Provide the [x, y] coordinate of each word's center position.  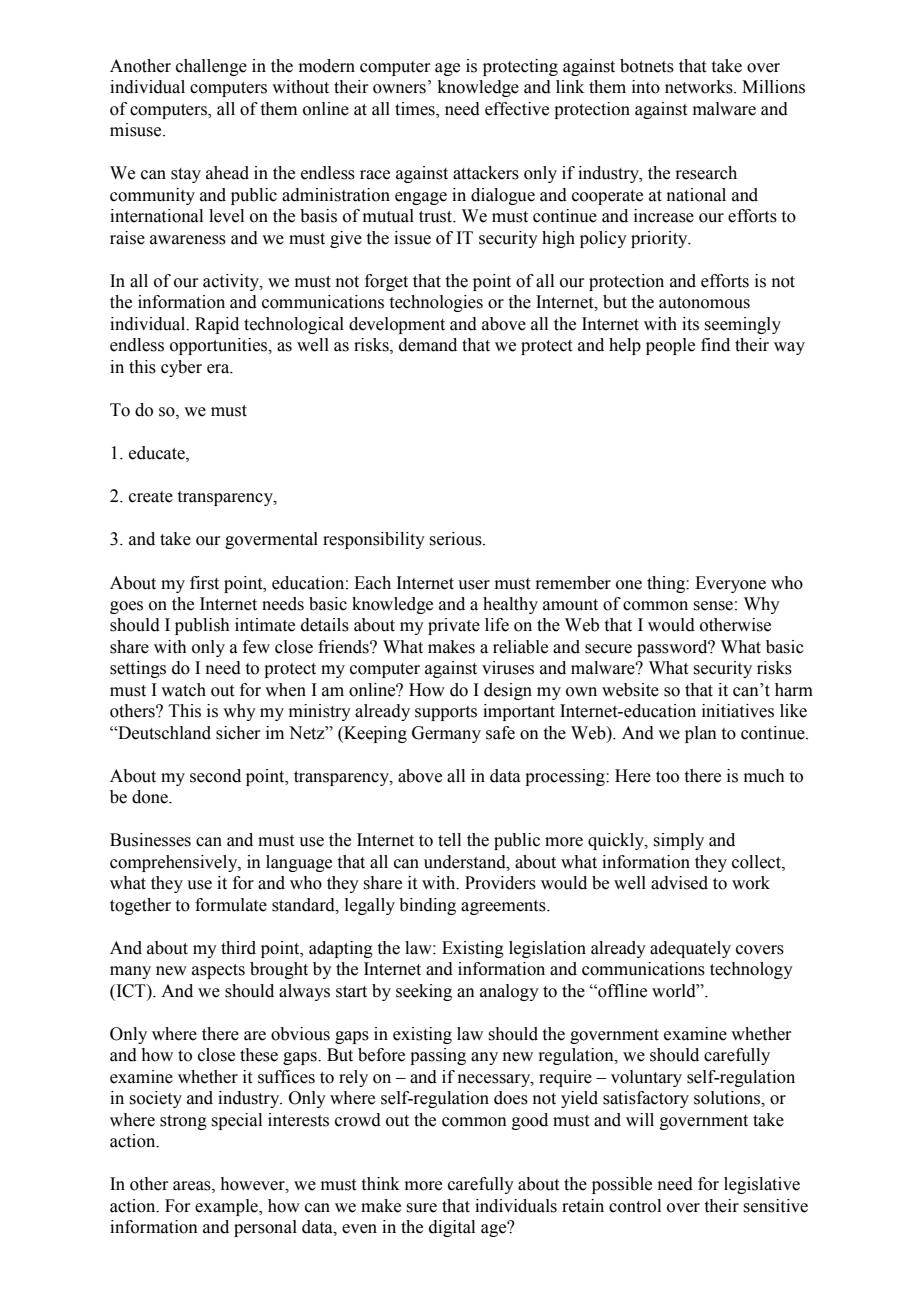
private [454, 626]
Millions [773, 87]
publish [202, 626]
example [228, 1207]
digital [452, 1228]
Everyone [730, 584]
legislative [762, 1185]
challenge [211, 67]
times [416, 109]
